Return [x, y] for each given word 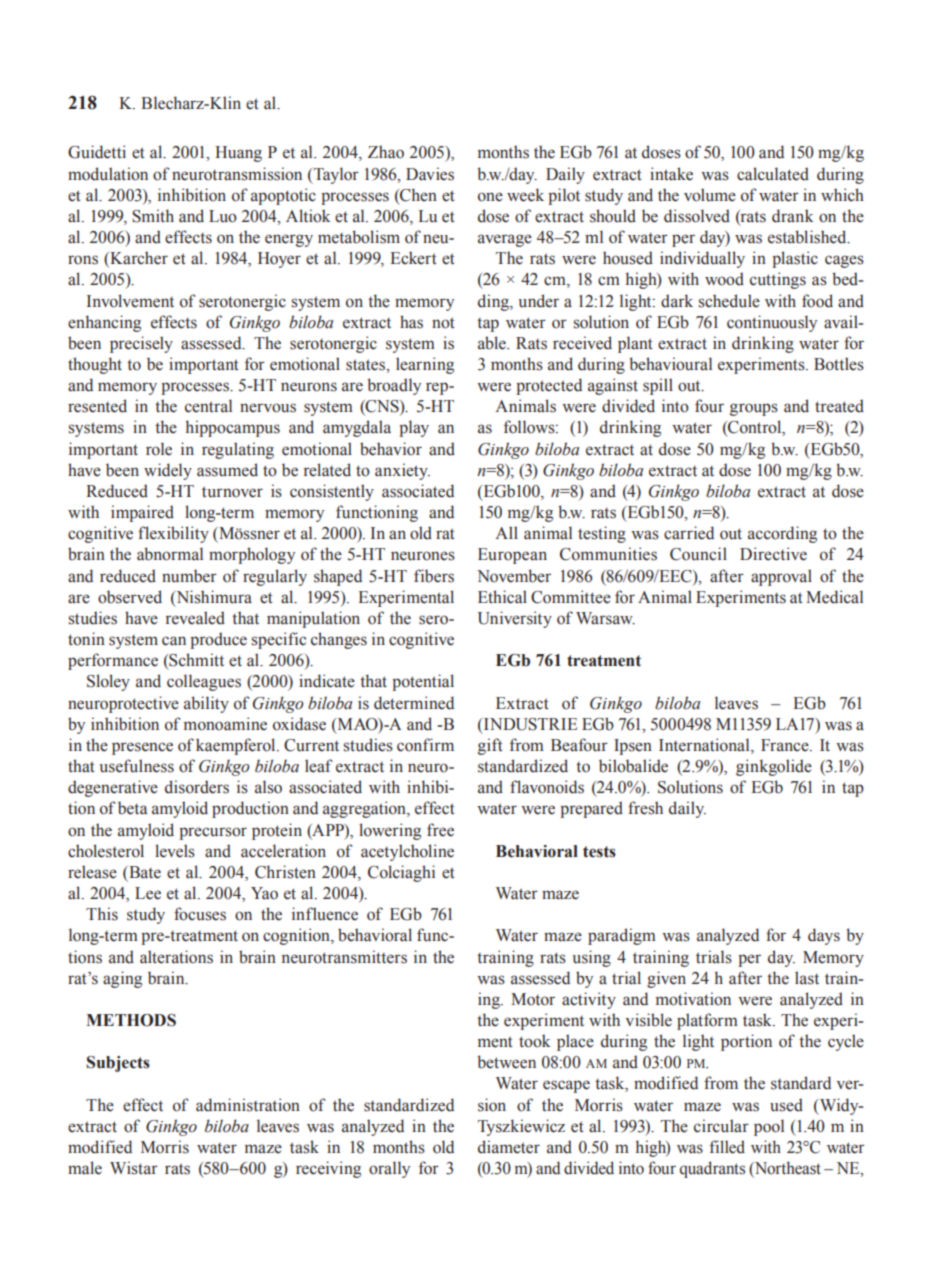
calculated [773, 174]
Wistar [134, 1168]
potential [423, 682]
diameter [509, 1147]
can [174, 641]
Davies [430, 174]
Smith [153, 216]
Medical [834, 597]
